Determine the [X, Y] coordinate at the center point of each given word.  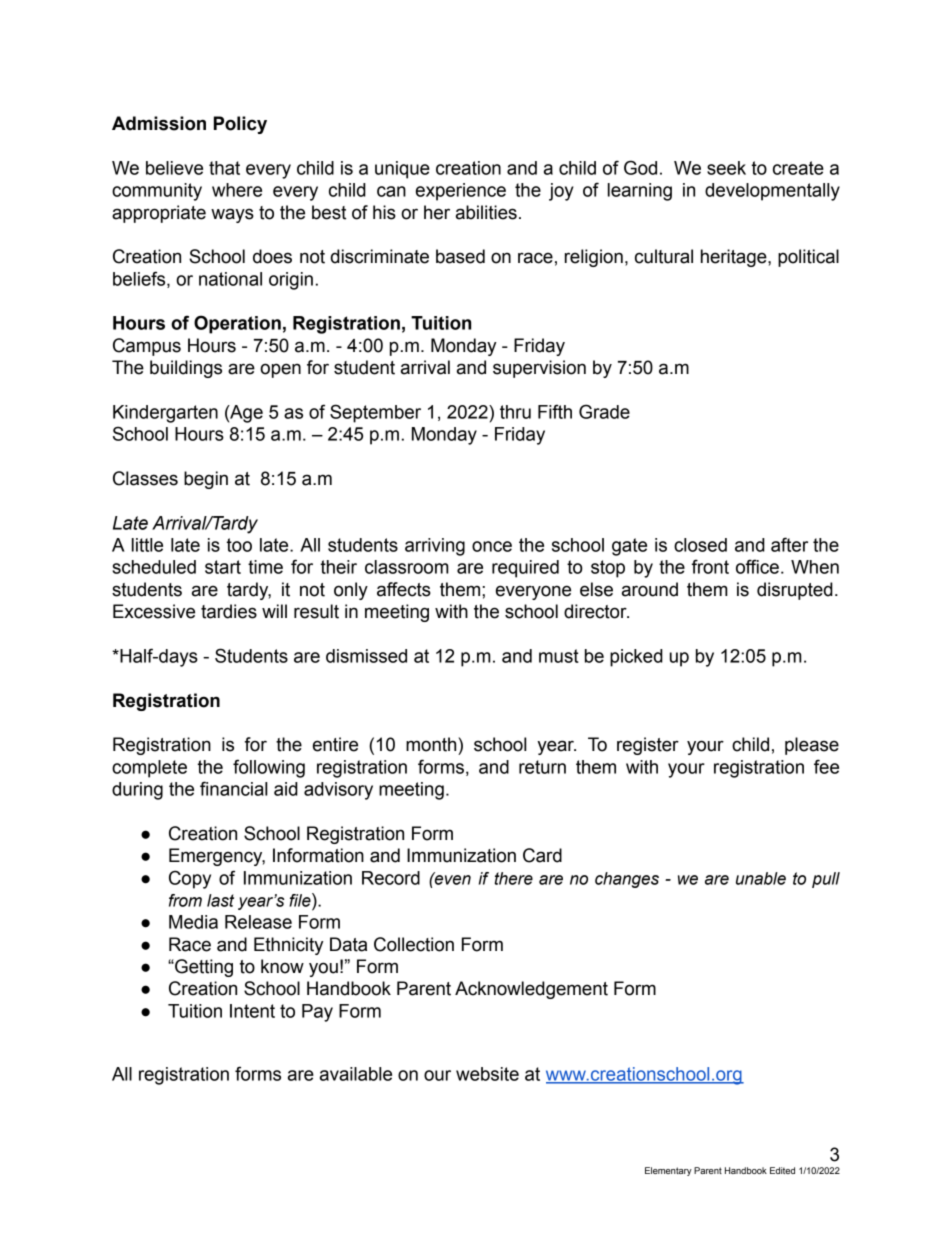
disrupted [795, 591]
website [487, 1074]
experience [461, 192]
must [559, 656]
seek [726, 168]
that [224, 168]
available [356, 1074]
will [274, 611]
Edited [782, 1170]
